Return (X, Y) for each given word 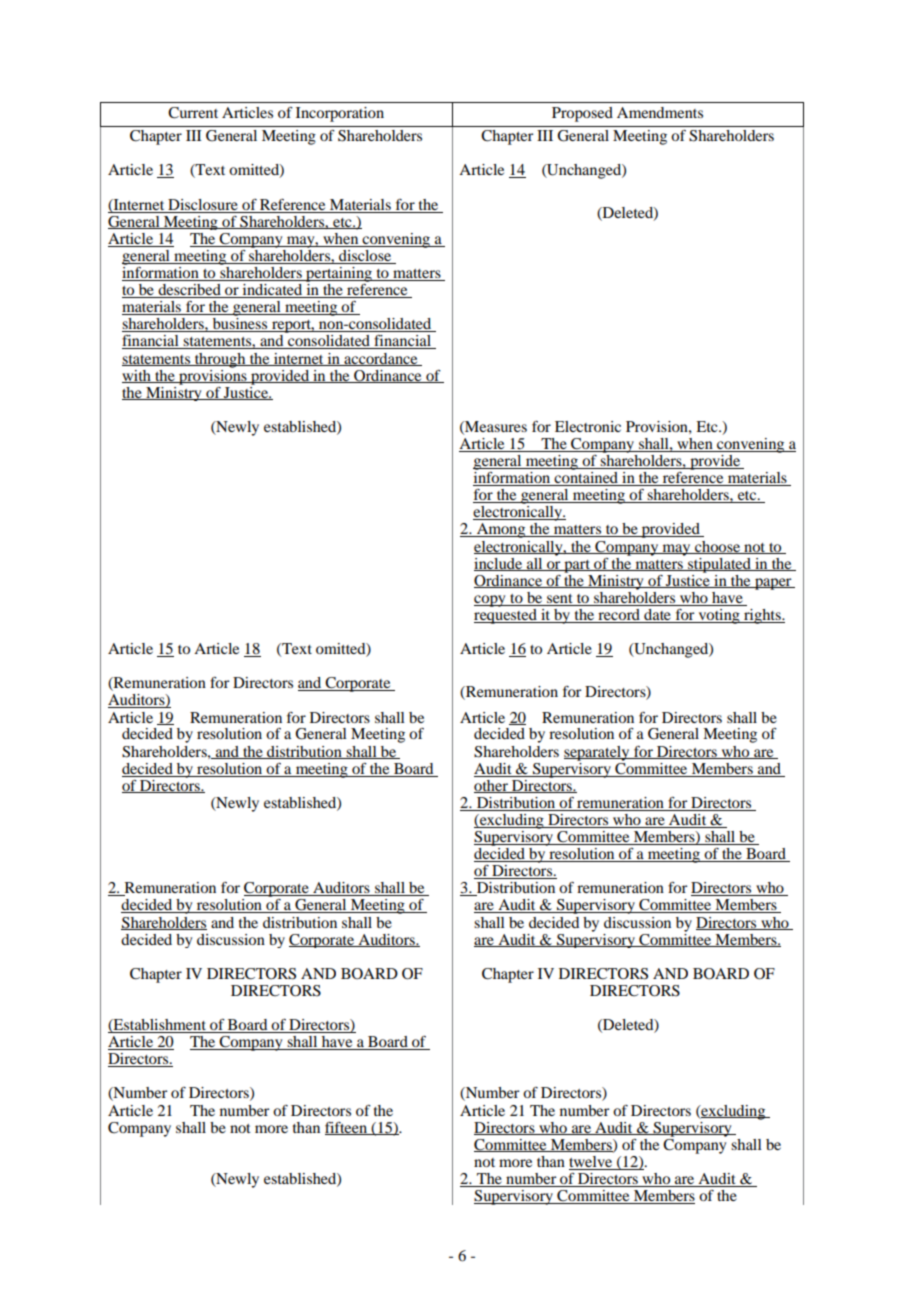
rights (762, 616)
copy (491, 601)
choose (717, 547)
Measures (495, 427)
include (499, 564)
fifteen (347, 1128)
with (137, 376)
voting (719, 616)
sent (560, 598)
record (619, 616)
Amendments (660, 112)
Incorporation (340, 114)
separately (598, 753)
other (492, 786)
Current (193, 113)
